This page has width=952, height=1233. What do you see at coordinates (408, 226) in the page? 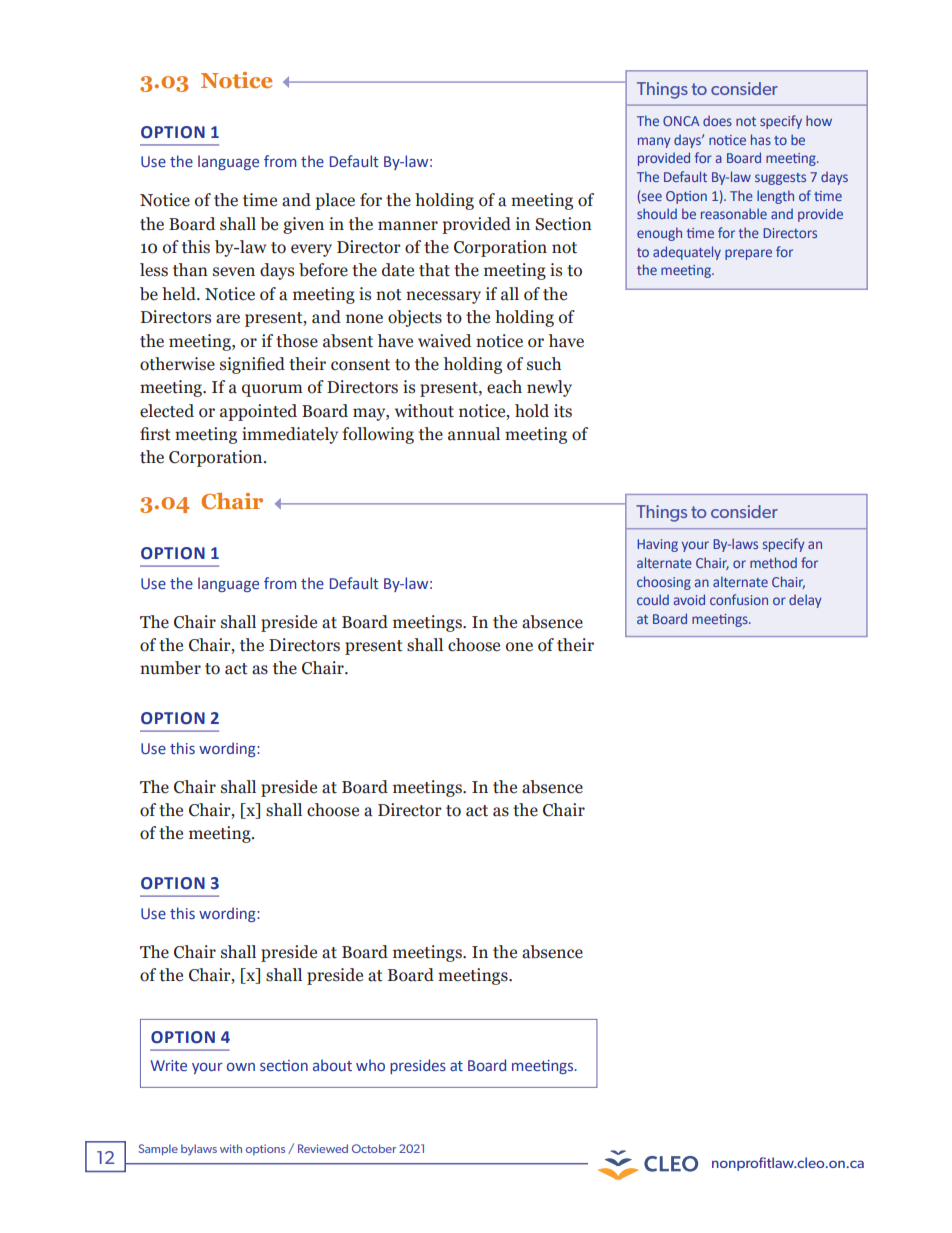
I see `manner` at bounding box center [408, 226].
